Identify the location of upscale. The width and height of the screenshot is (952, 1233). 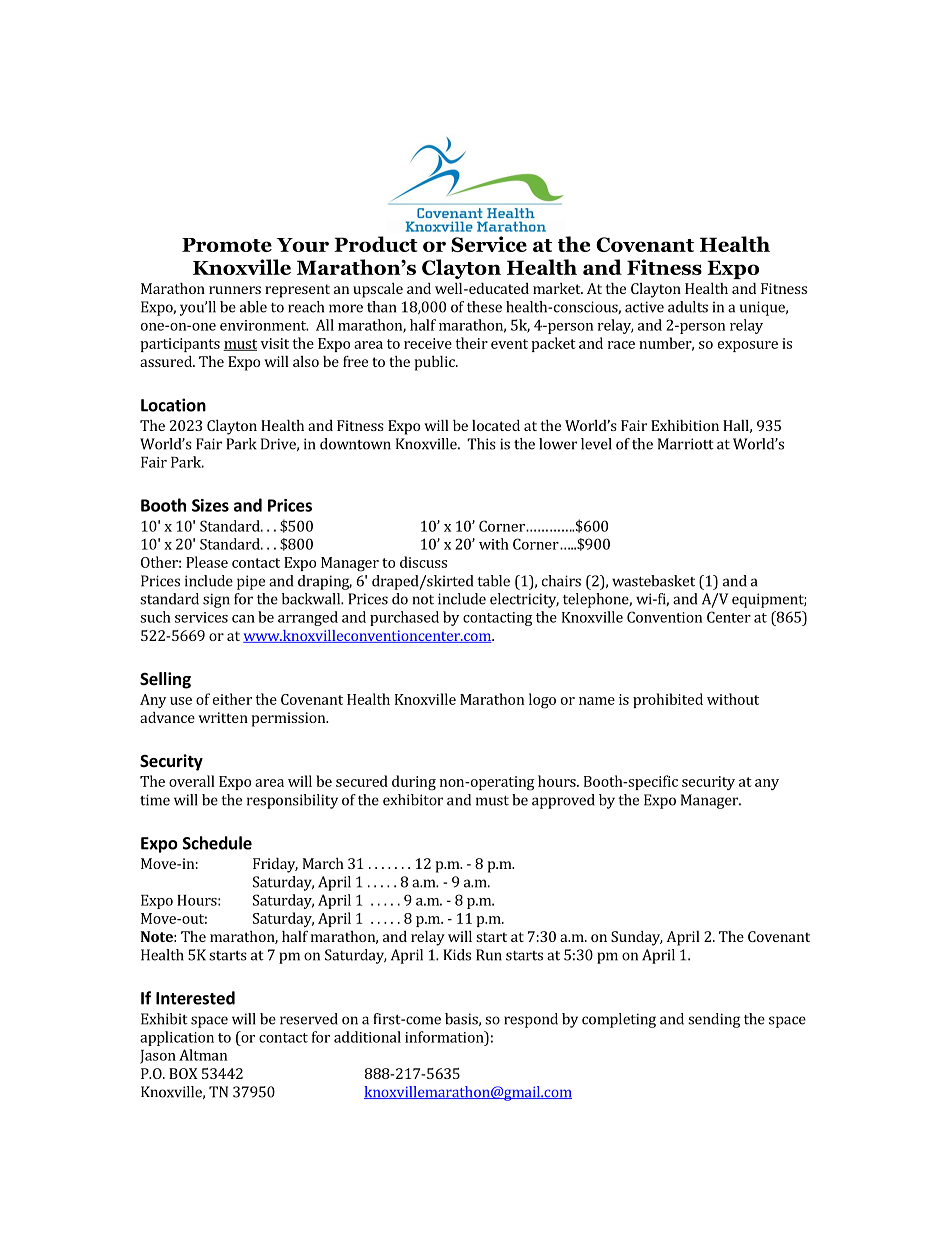
(378, 290).
